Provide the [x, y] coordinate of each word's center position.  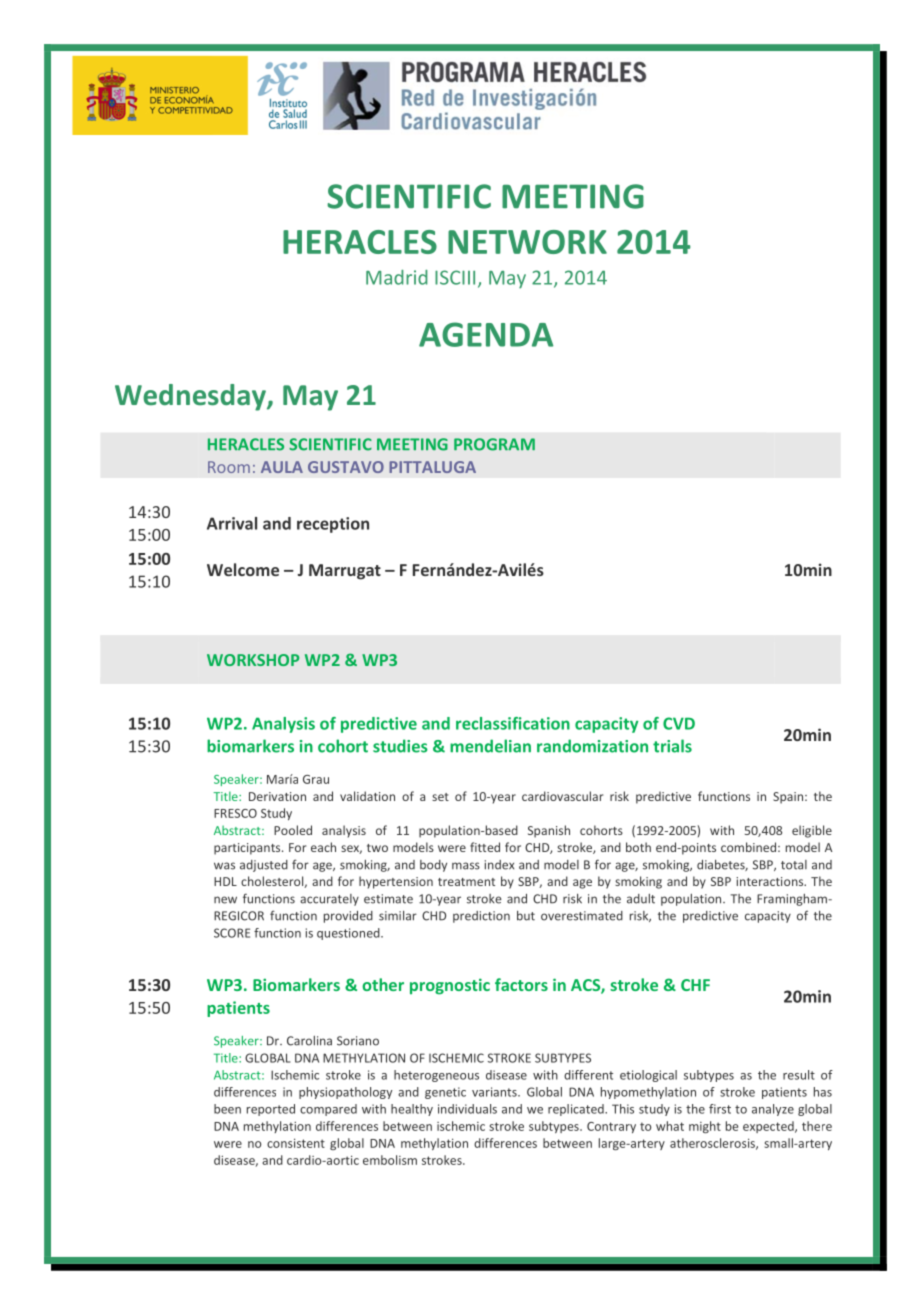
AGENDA [486, 334]
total [794, 865]
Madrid [397, 277]
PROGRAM [494, 444]
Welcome [243, 569]
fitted [485, 847]
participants [248, 849]
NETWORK [527, 242]
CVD [679, 723]
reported [271, 1110]
